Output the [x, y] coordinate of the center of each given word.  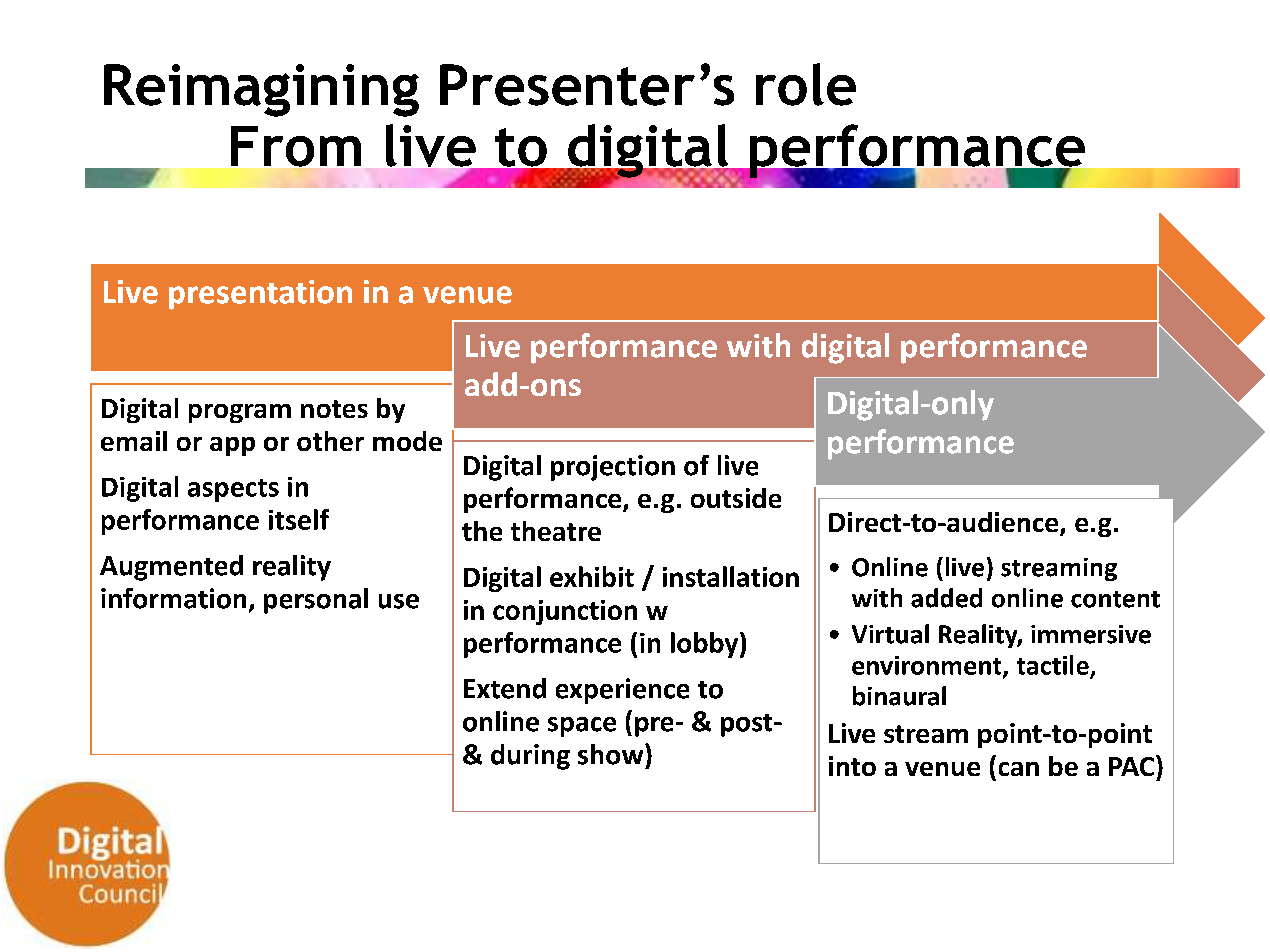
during [530, 757]
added [946, 598]
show [612, 754]
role [806, 84]
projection [613, 468]
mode [407, 441]
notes [334, 409]
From [296, 147]
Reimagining [261, 90]
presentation [260, 295]
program [240, 413]
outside [736, 498]
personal [316, 601]
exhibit [592, 576]
